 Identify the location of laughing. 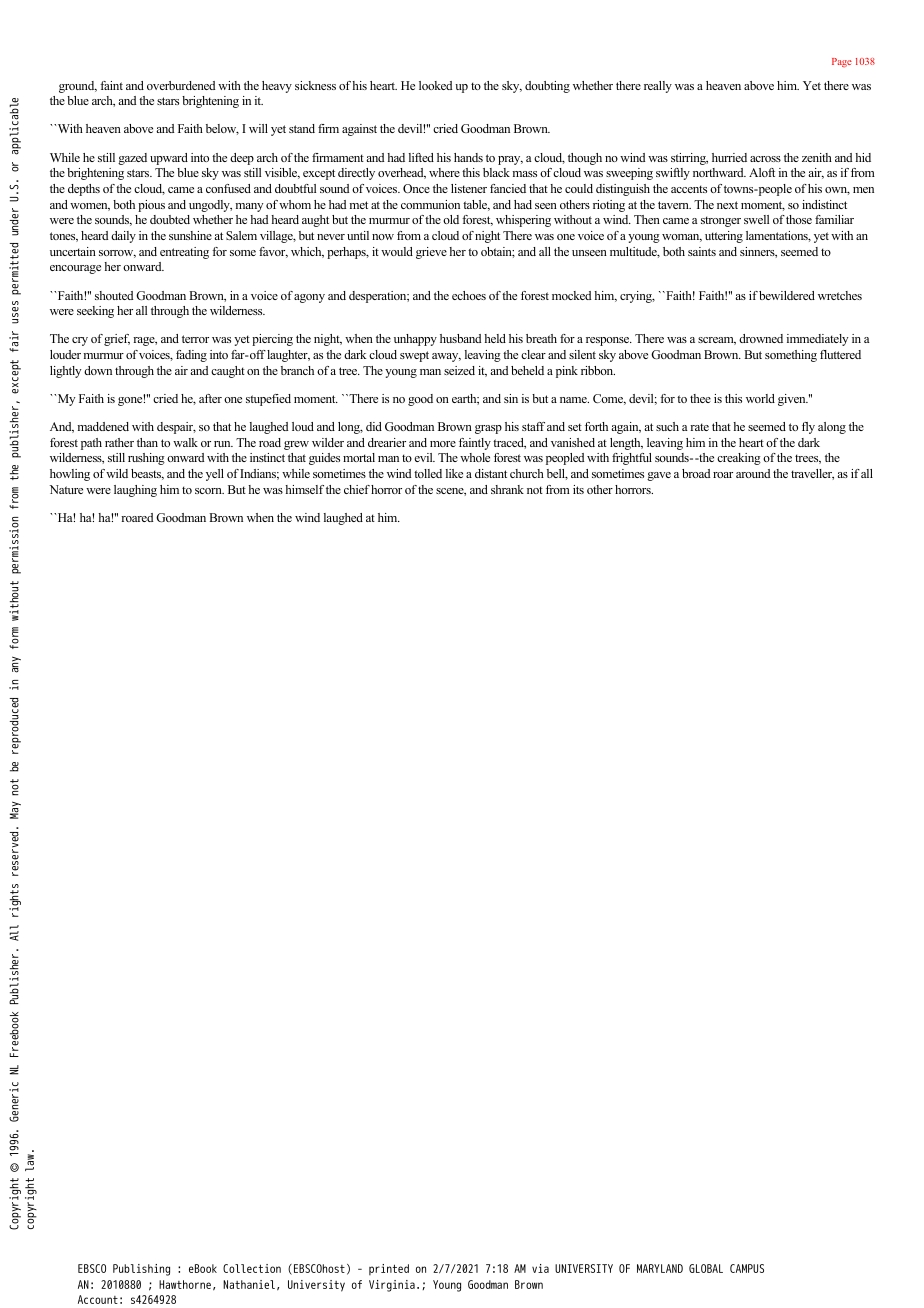
(135, 491).
